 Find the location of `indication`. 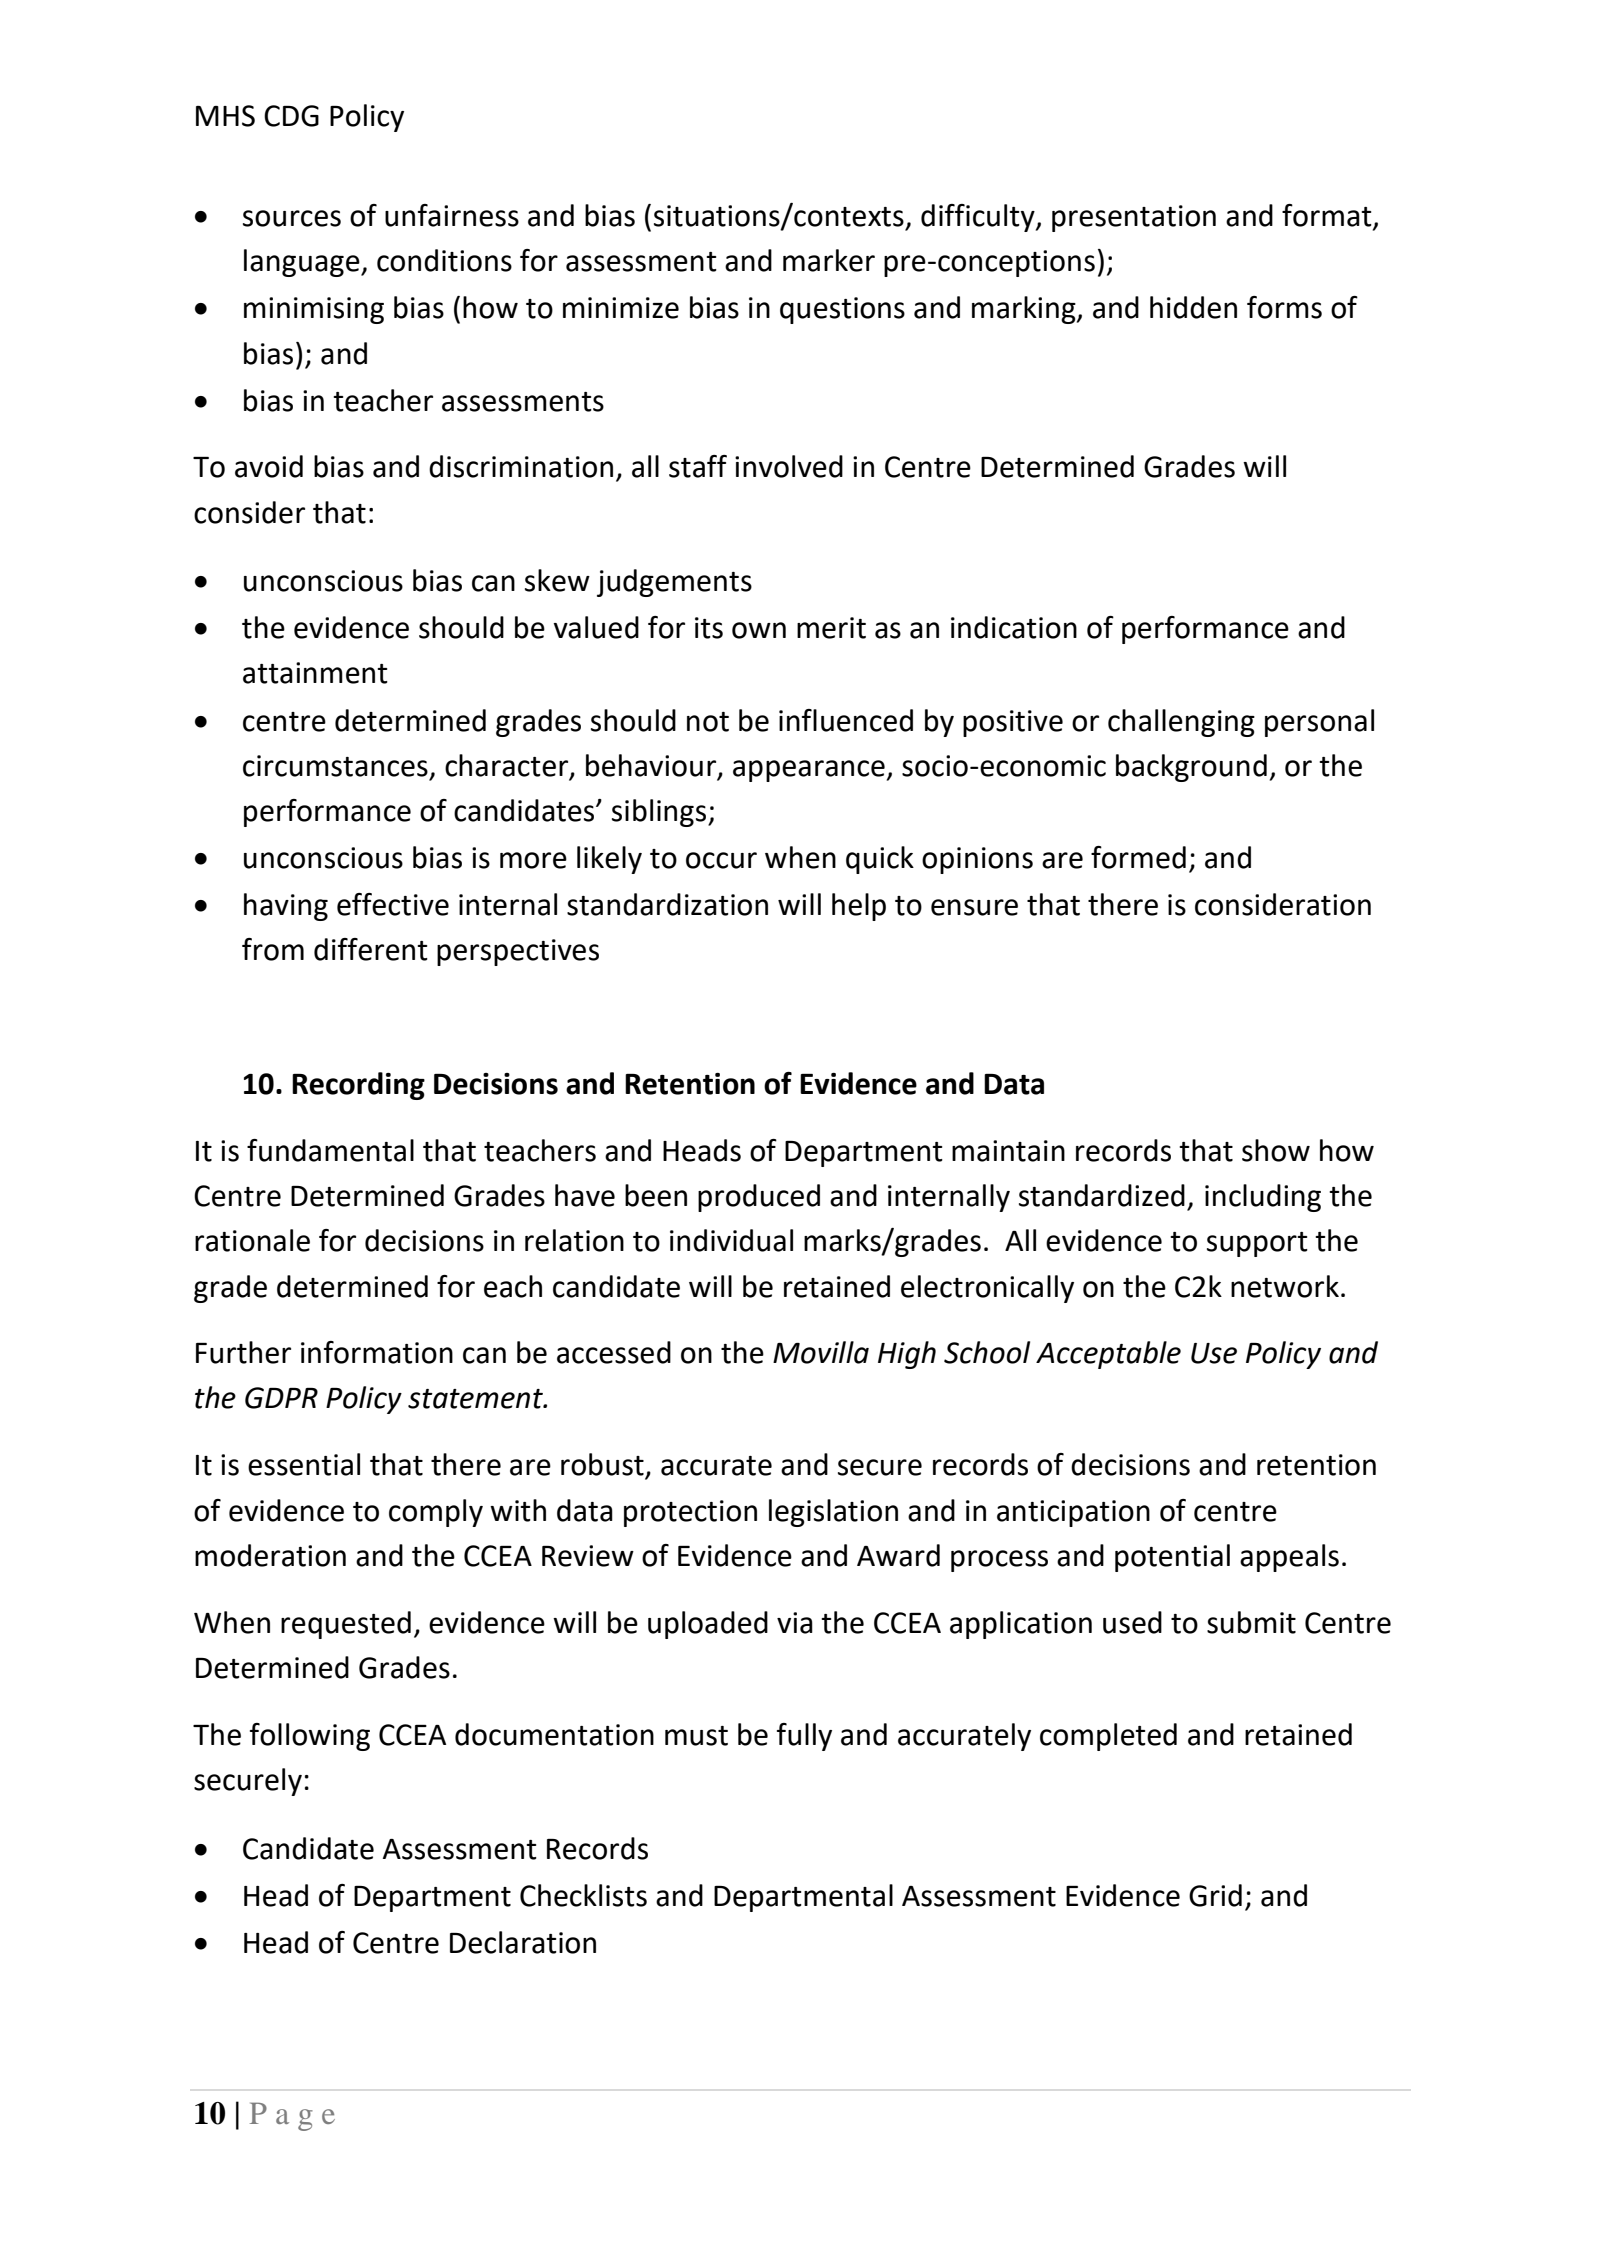

indication is located at coordinates (1014, 627).
